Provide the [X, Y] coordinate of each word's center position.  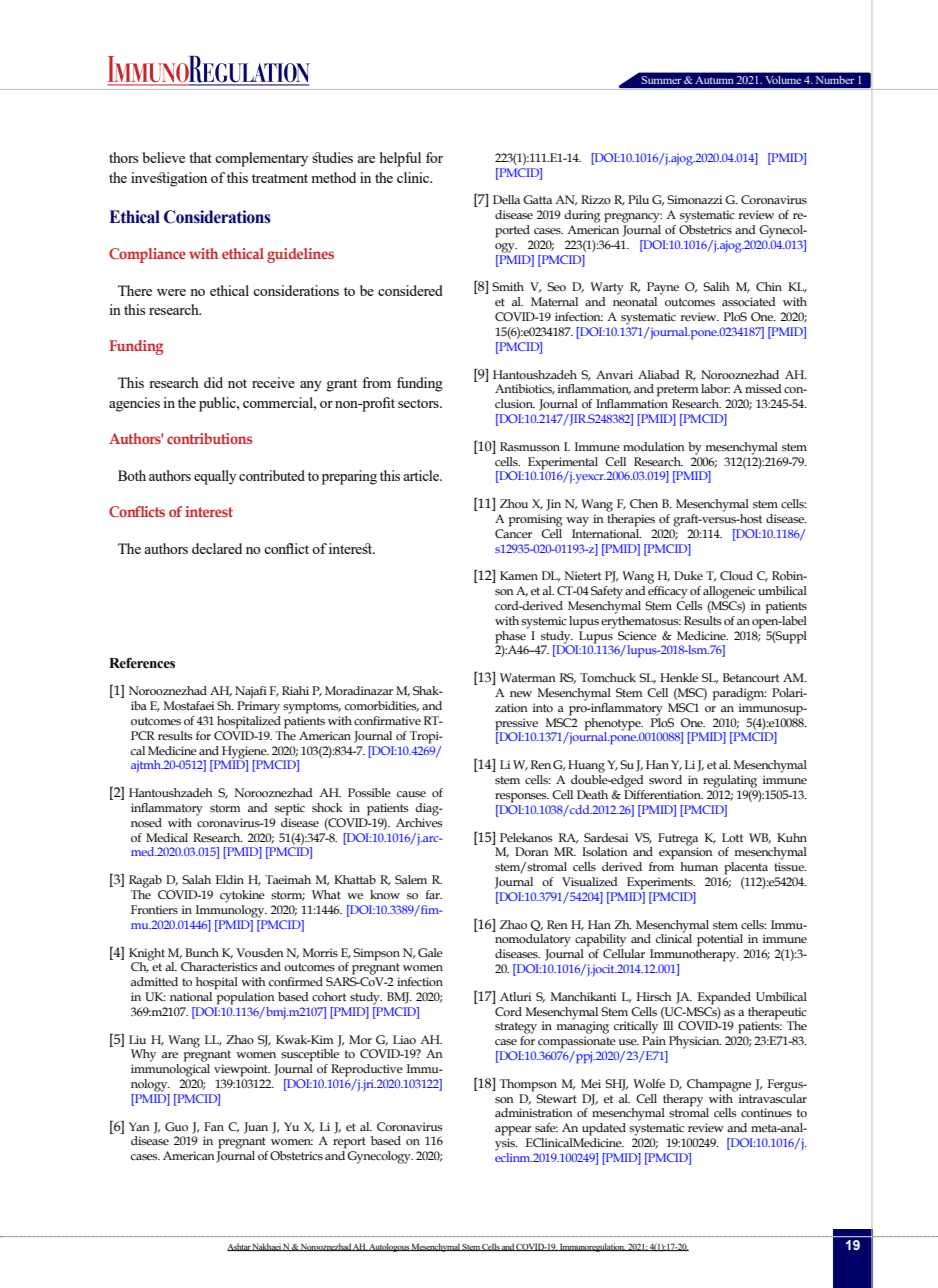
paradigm [740, 694]
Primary [258, 707]
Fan [214, 1126]
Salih [716, 286]
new [521, 694]
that [200, 157]
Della [506, 199]
